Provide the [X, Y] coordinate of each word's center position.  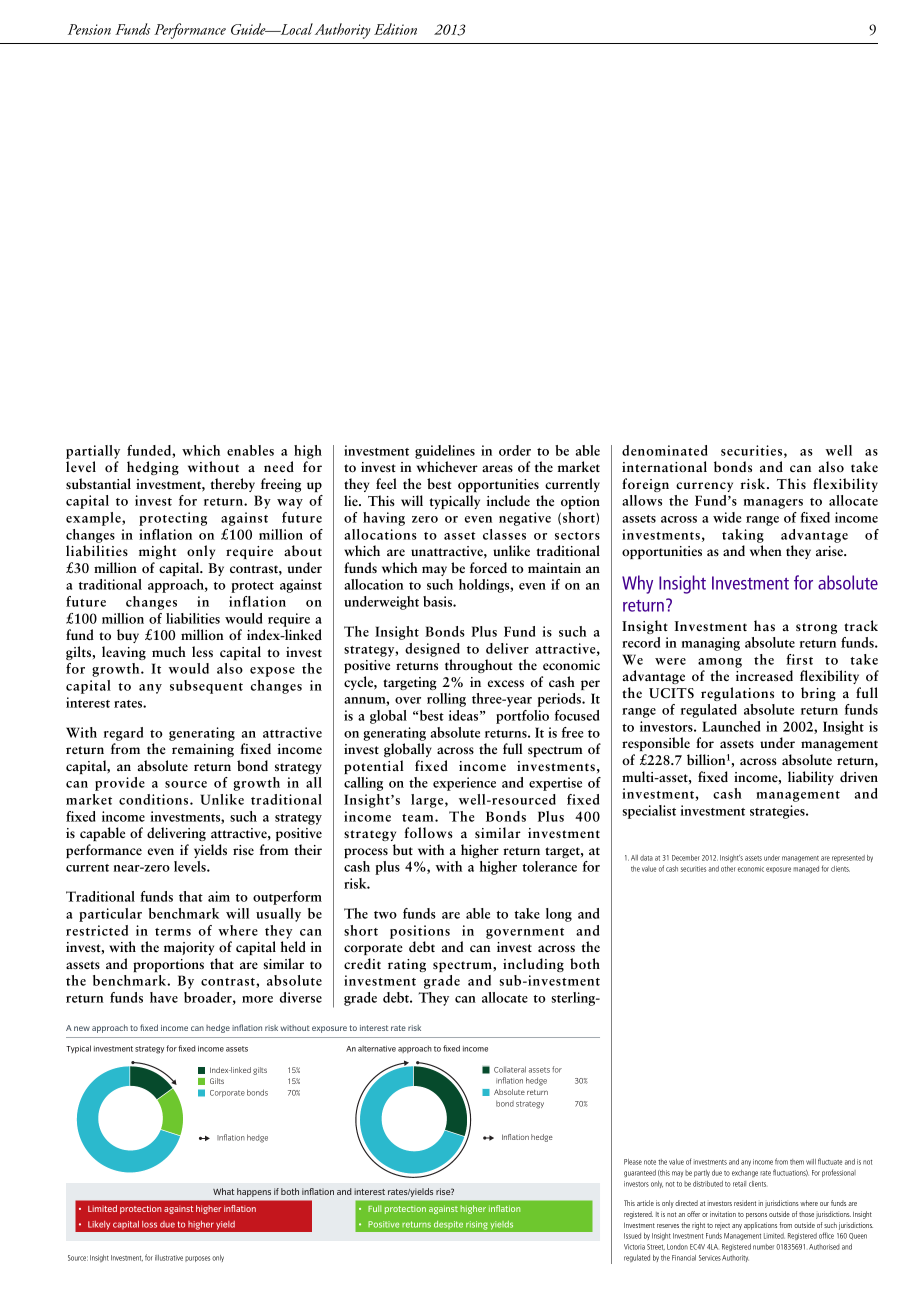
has [764, 625]
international [664, 466]
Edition [395, 29]
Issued [632, 1236]
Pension [89, 29]
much [169, 651]
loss [149, 1224]
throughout [479, 666]
